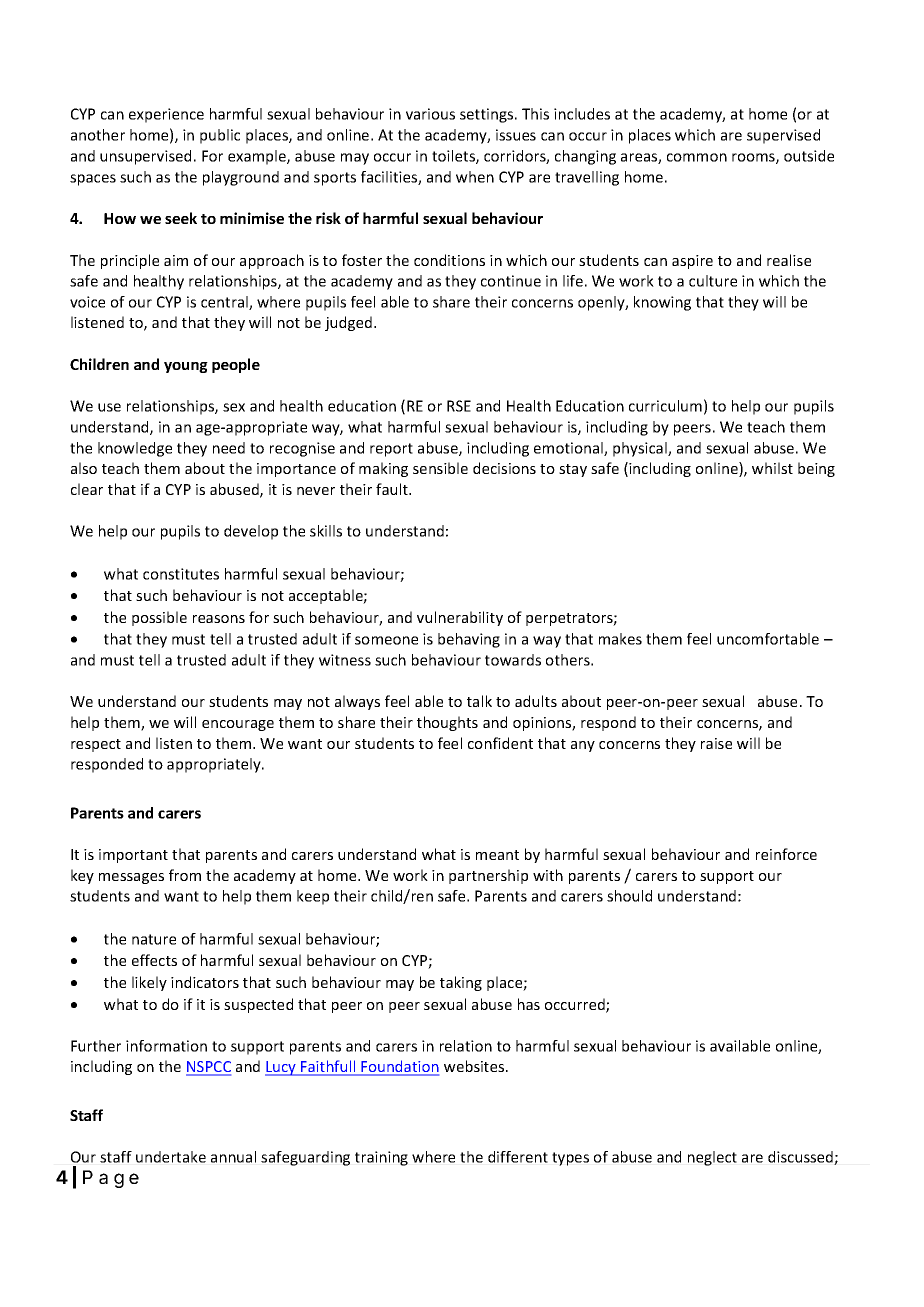  I want to click on possible, so click(159, 618).
